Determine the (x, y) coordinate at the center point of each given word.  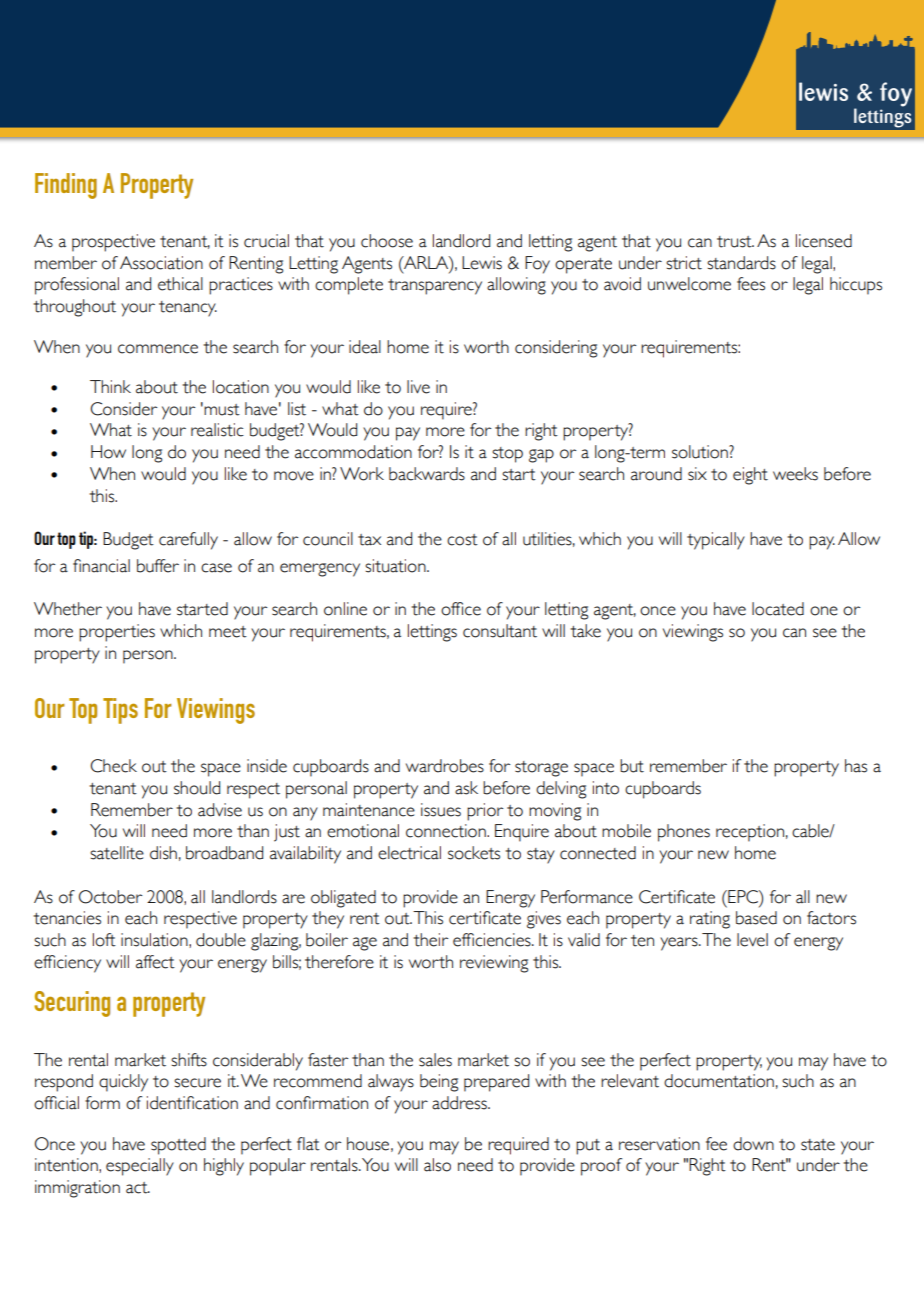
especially (140, 1167)
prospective (113, 243)
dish (163, 853)
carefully (188, 541)
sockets (474, 853)
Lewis (482, 263)
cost (462, 540)
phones (684, 833)
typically (716, 541)
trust (735, 242)
